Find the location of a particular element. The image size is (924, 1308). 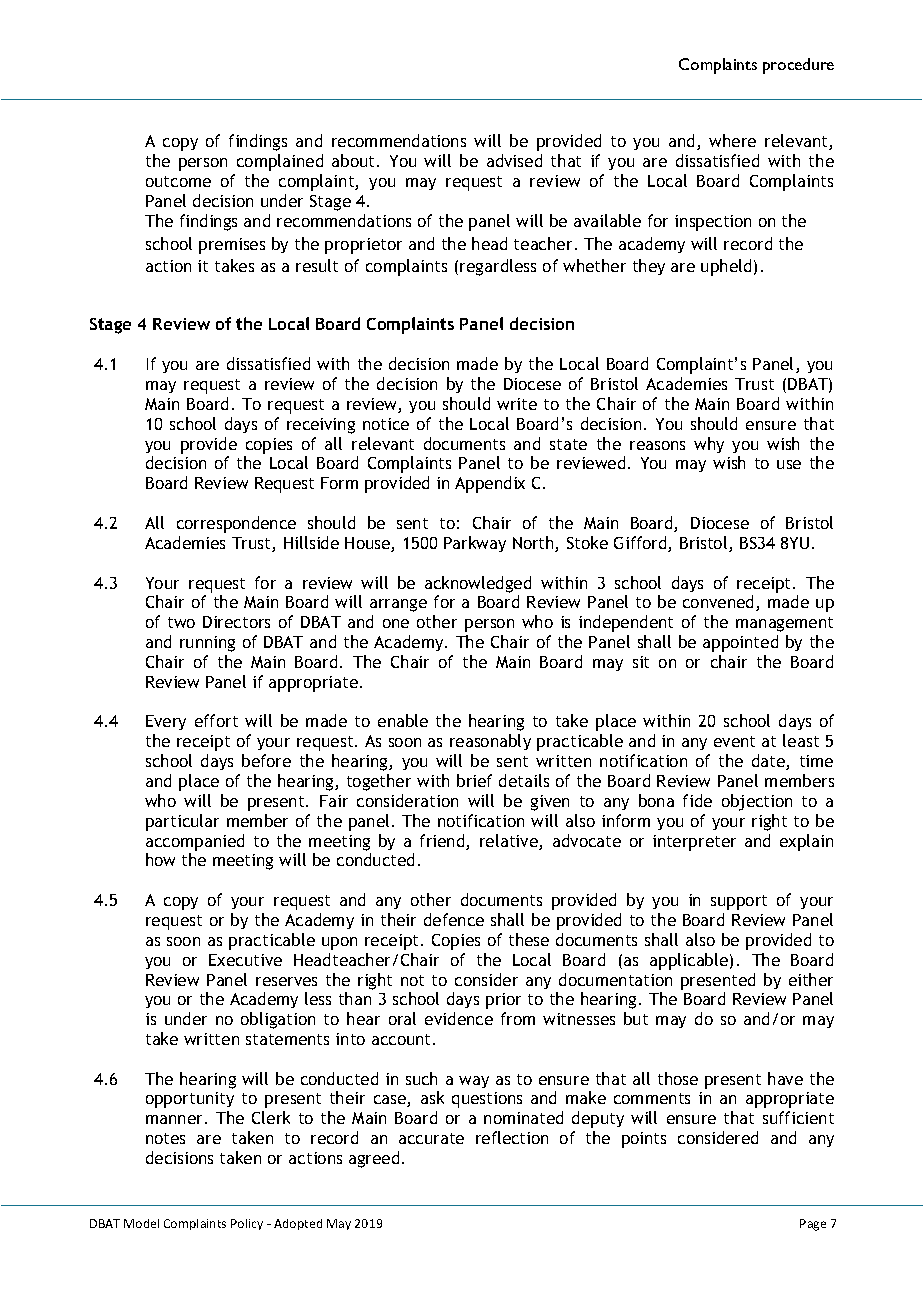

Policy is located at coordinates (247, 1224).
